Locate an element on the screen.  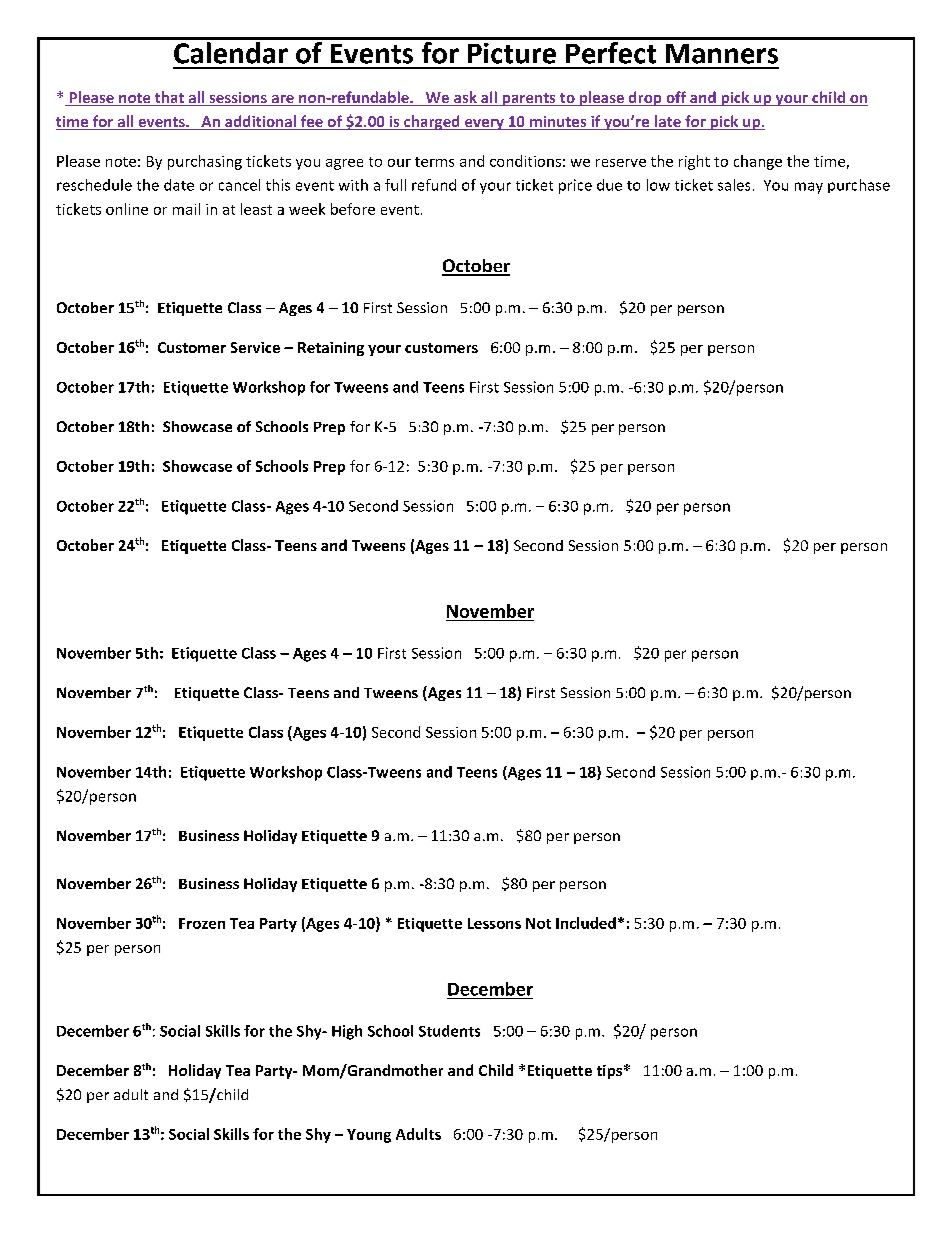
Service is located at coordinates (255, 347).
